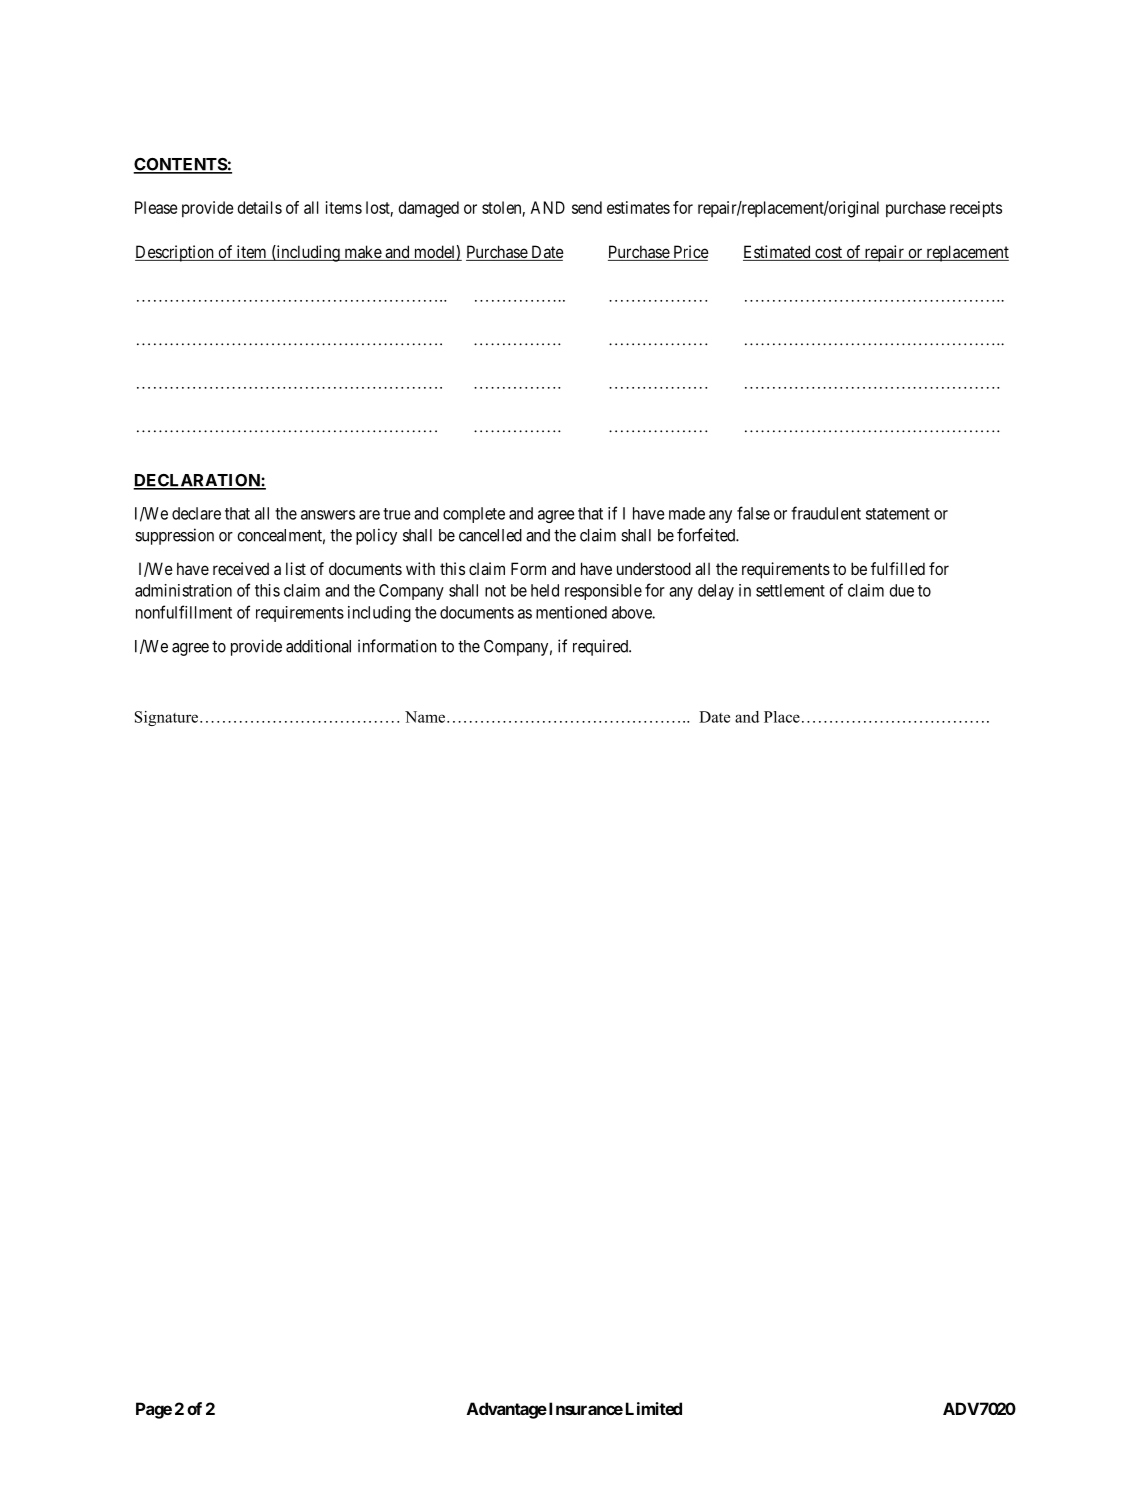  What do you see at coordinates (507, 1410) in the document?
I see `Advantage` at bounding box center [507, 1410].
